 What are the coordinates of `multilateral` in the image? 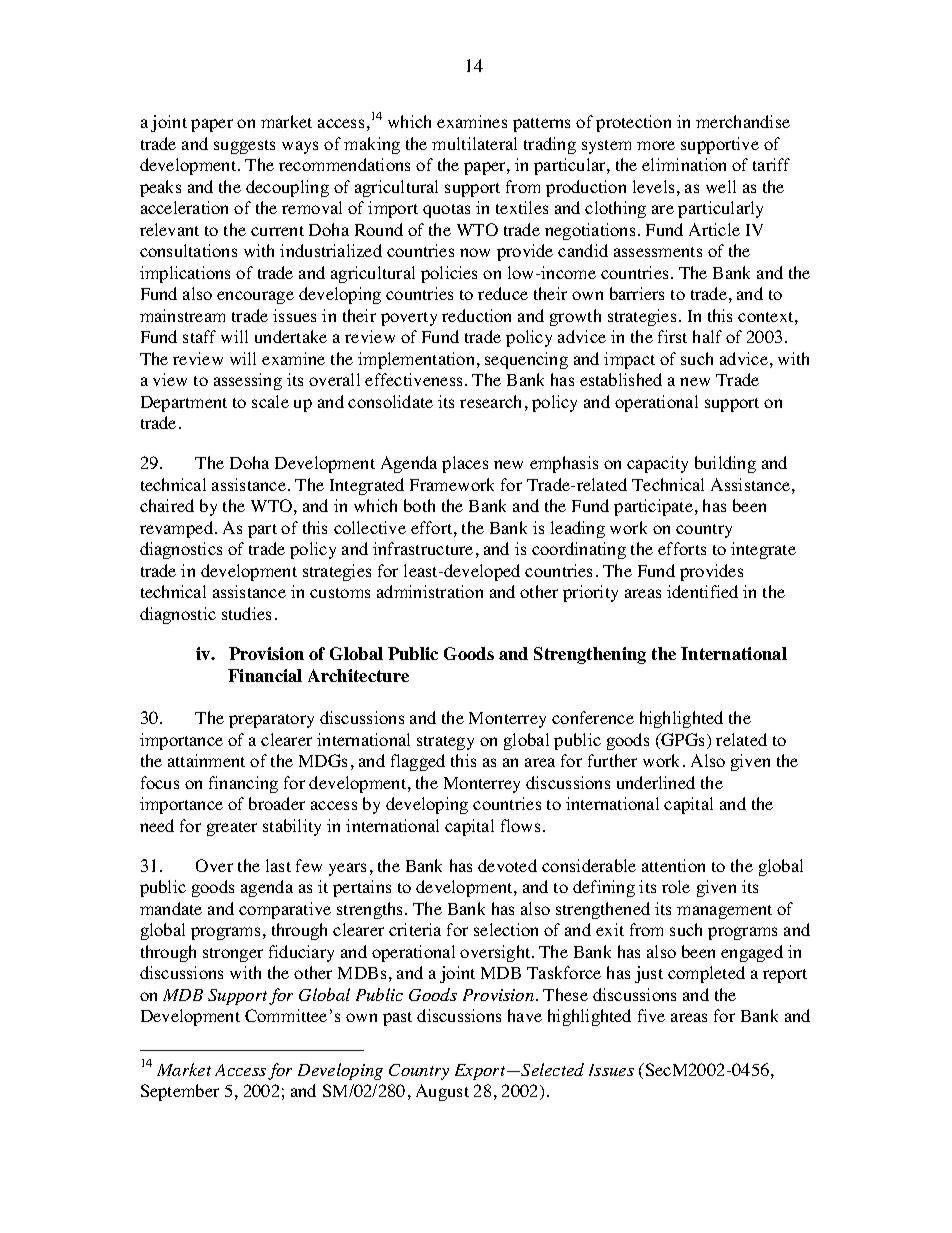 It's located at (474, 143).
